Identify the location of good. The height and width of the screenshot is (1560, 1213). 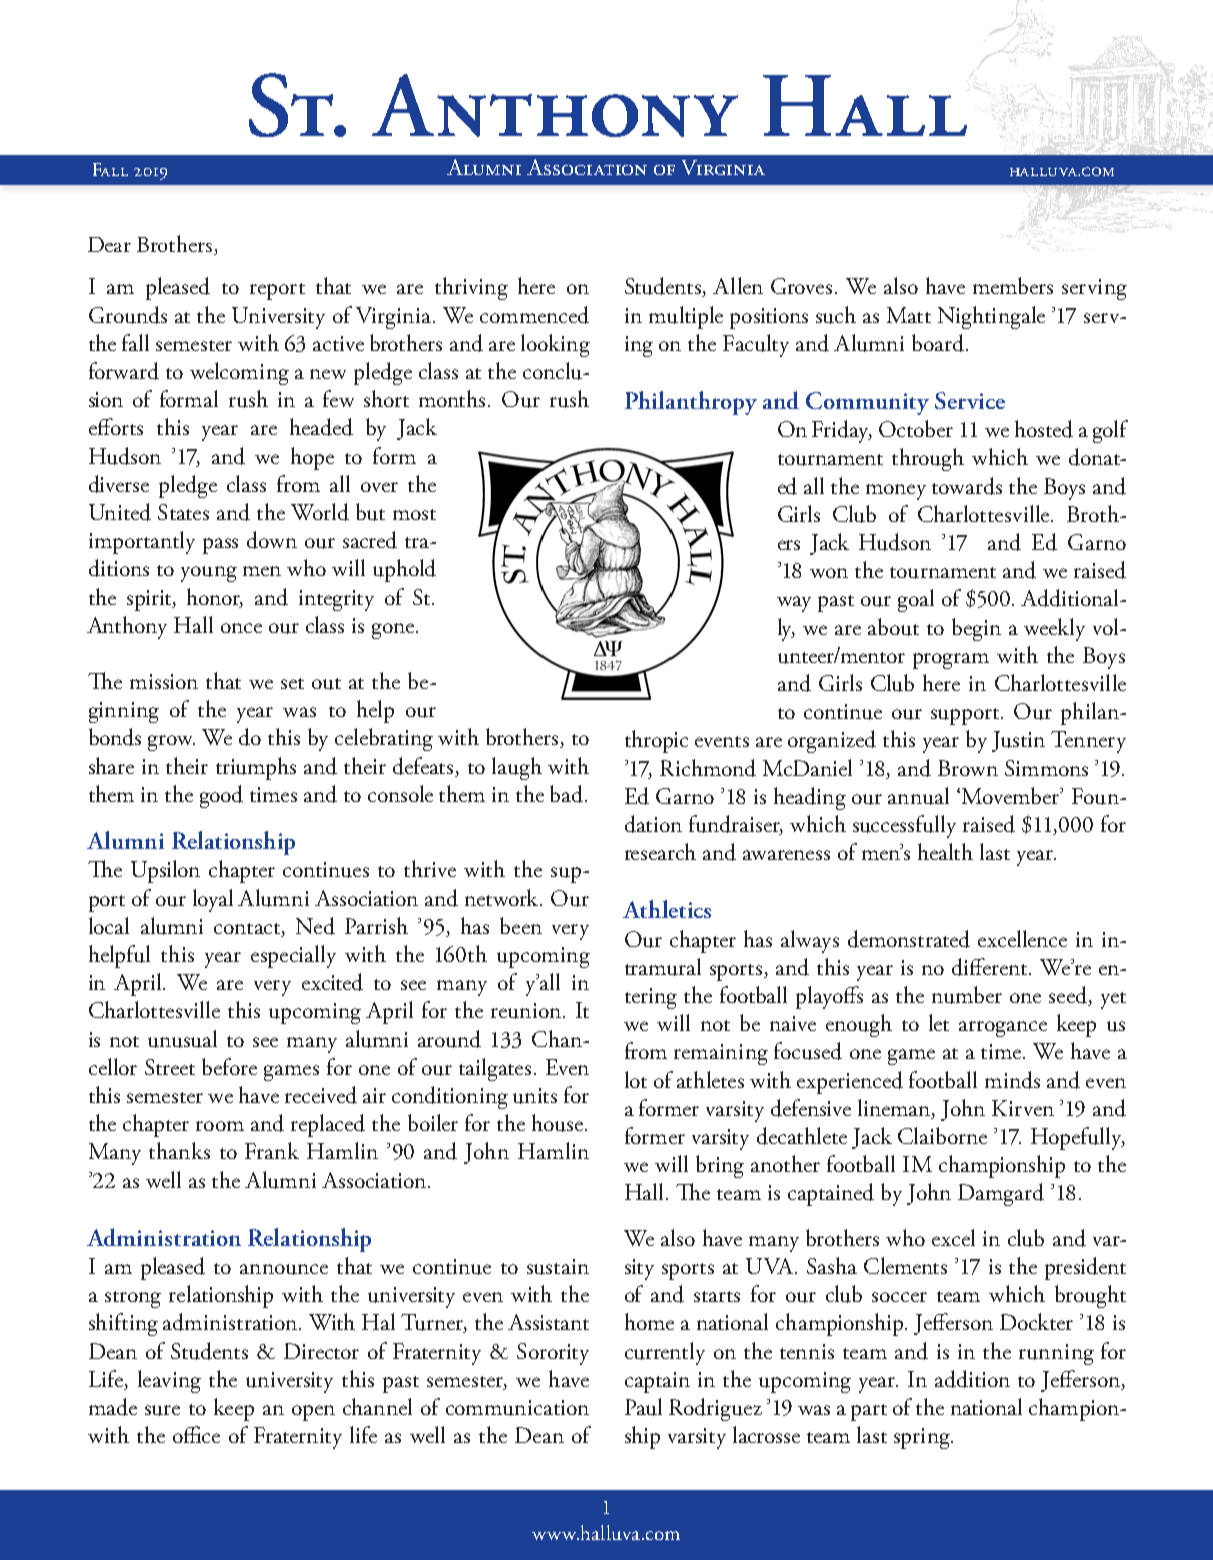
(221, 796).
